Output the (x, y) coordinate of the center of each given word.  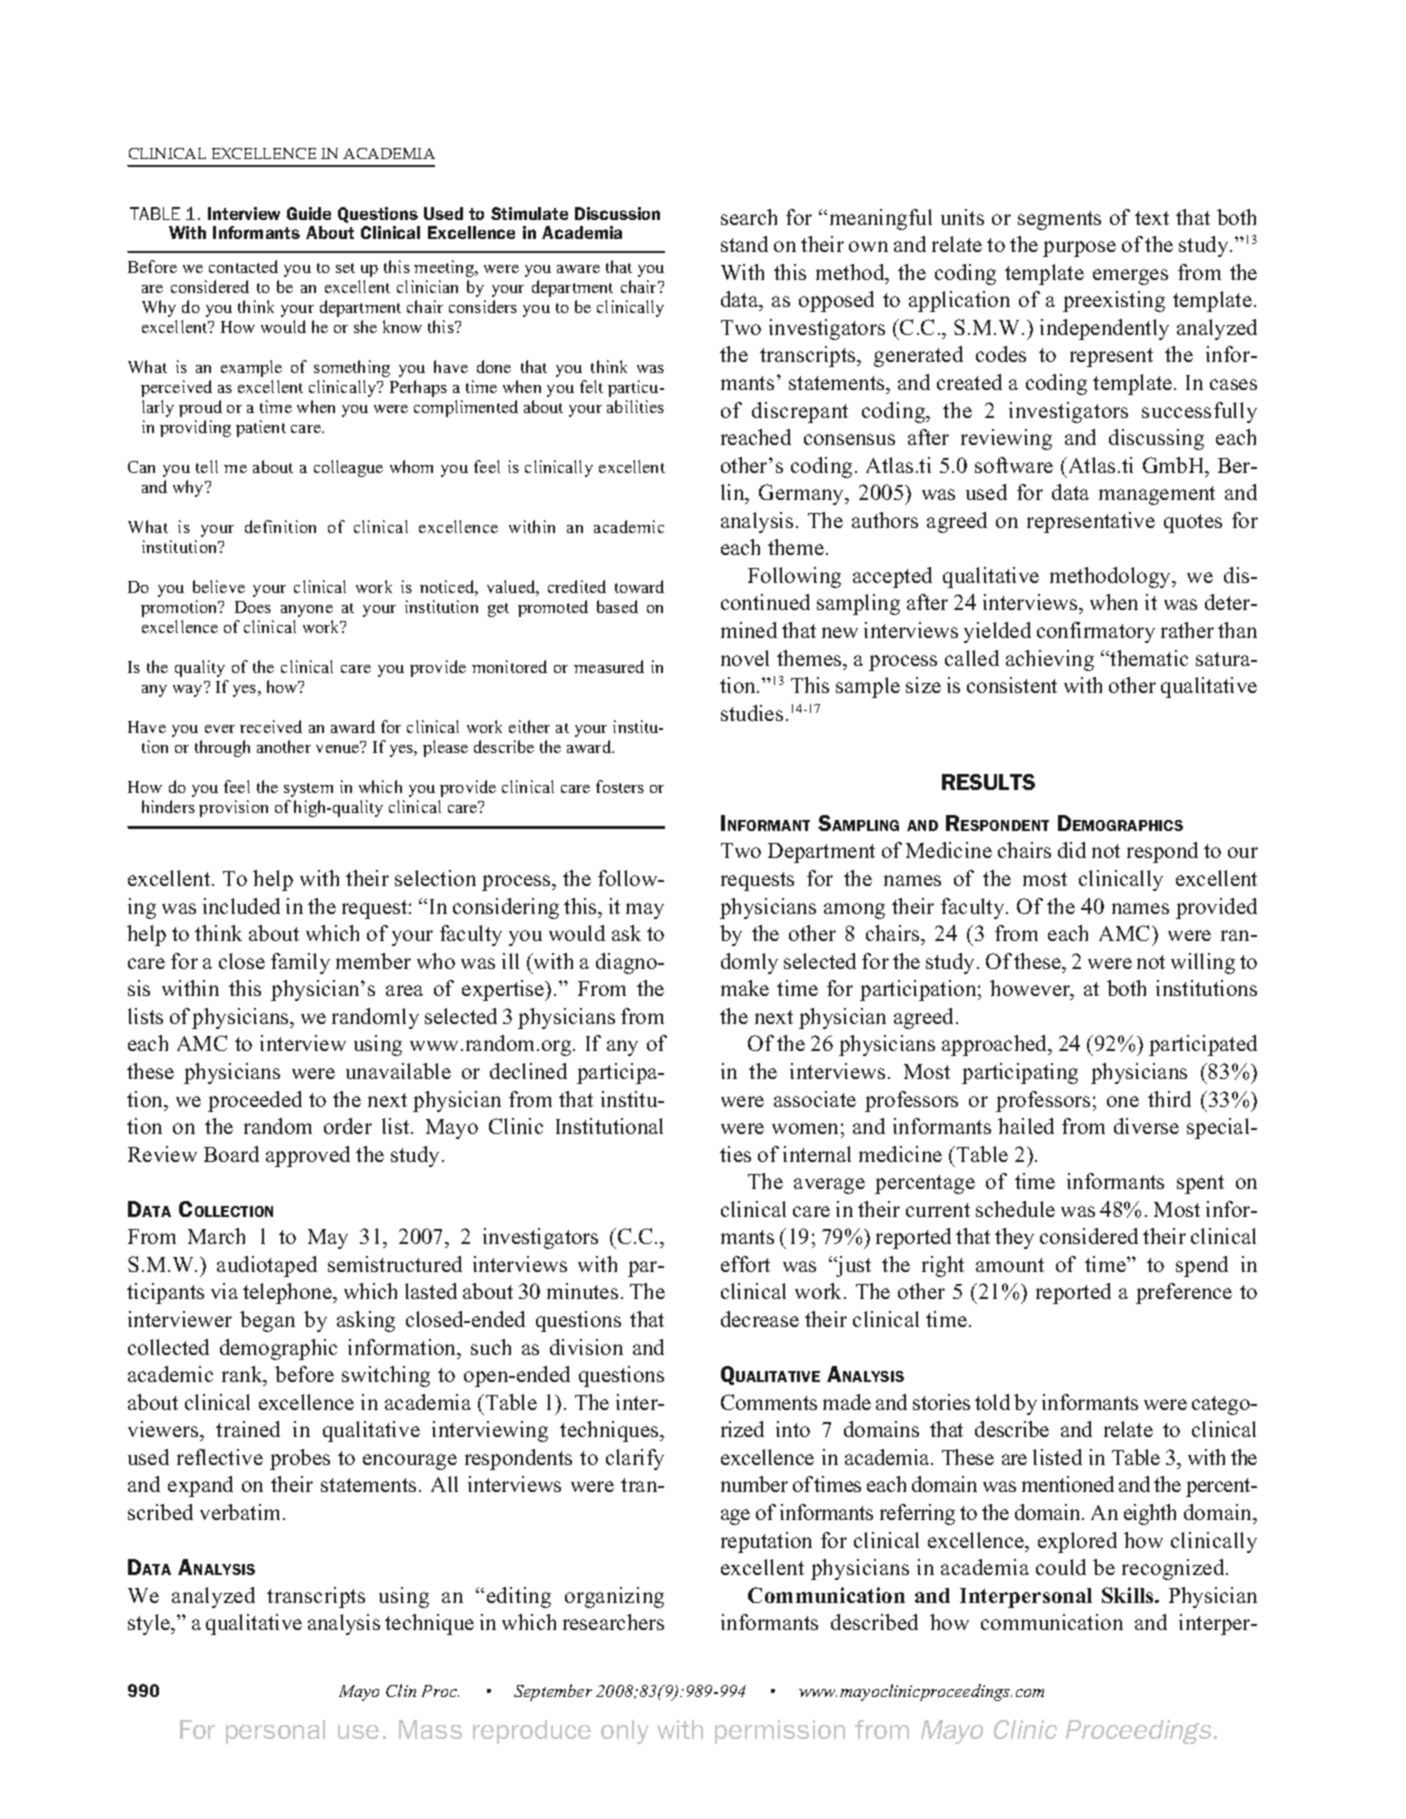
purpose (1079, 249)
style (150, 1624)
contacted (243, 266)
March (216, 1236)
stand (744, 244)
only (625, 1732)
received (271, 726)
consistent (1012, 685)
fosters (620, 786)
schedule (1015, 1209)
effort (745, 1264)
